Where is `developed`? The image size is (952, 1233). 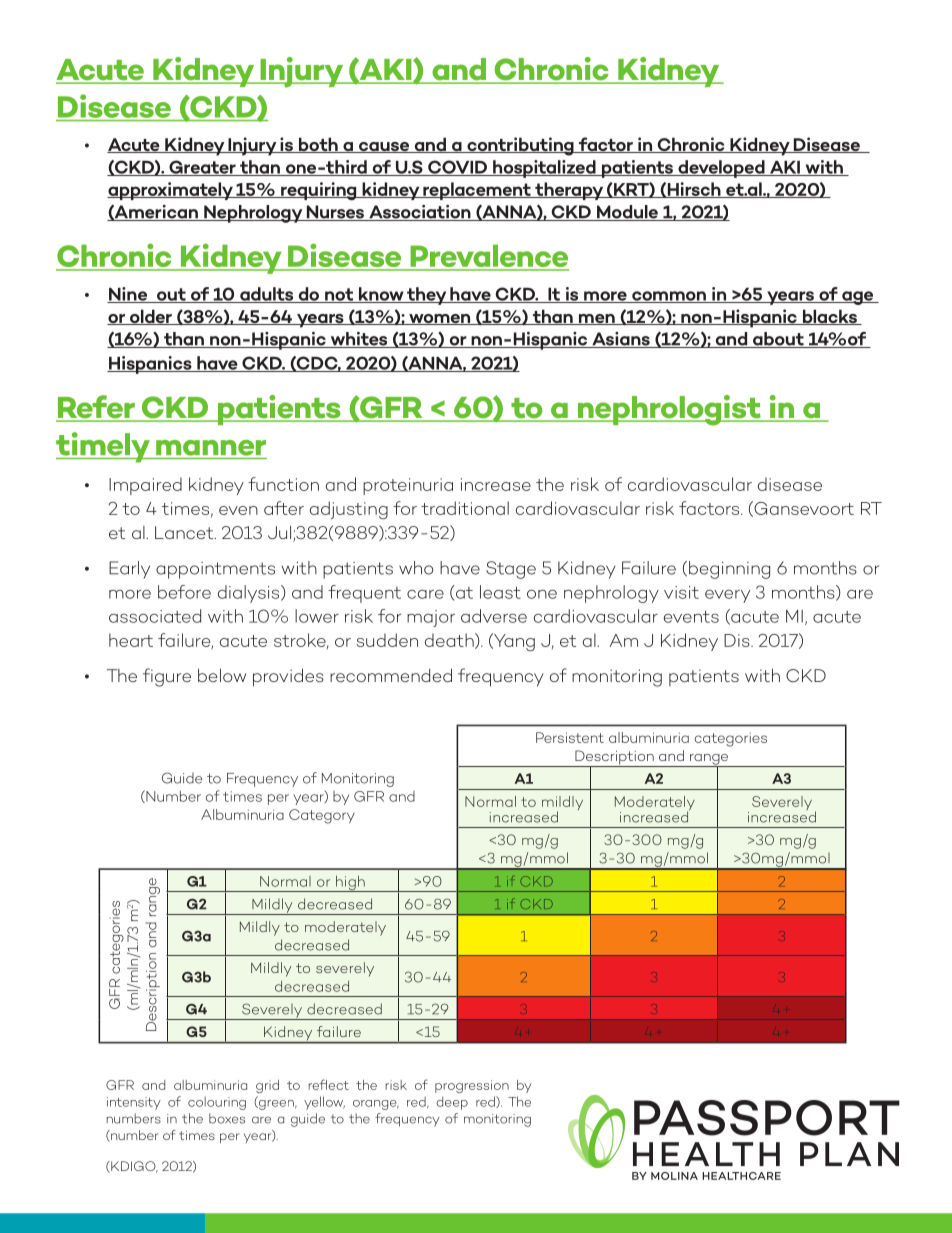
developed is located at coordinates (721, 169).
